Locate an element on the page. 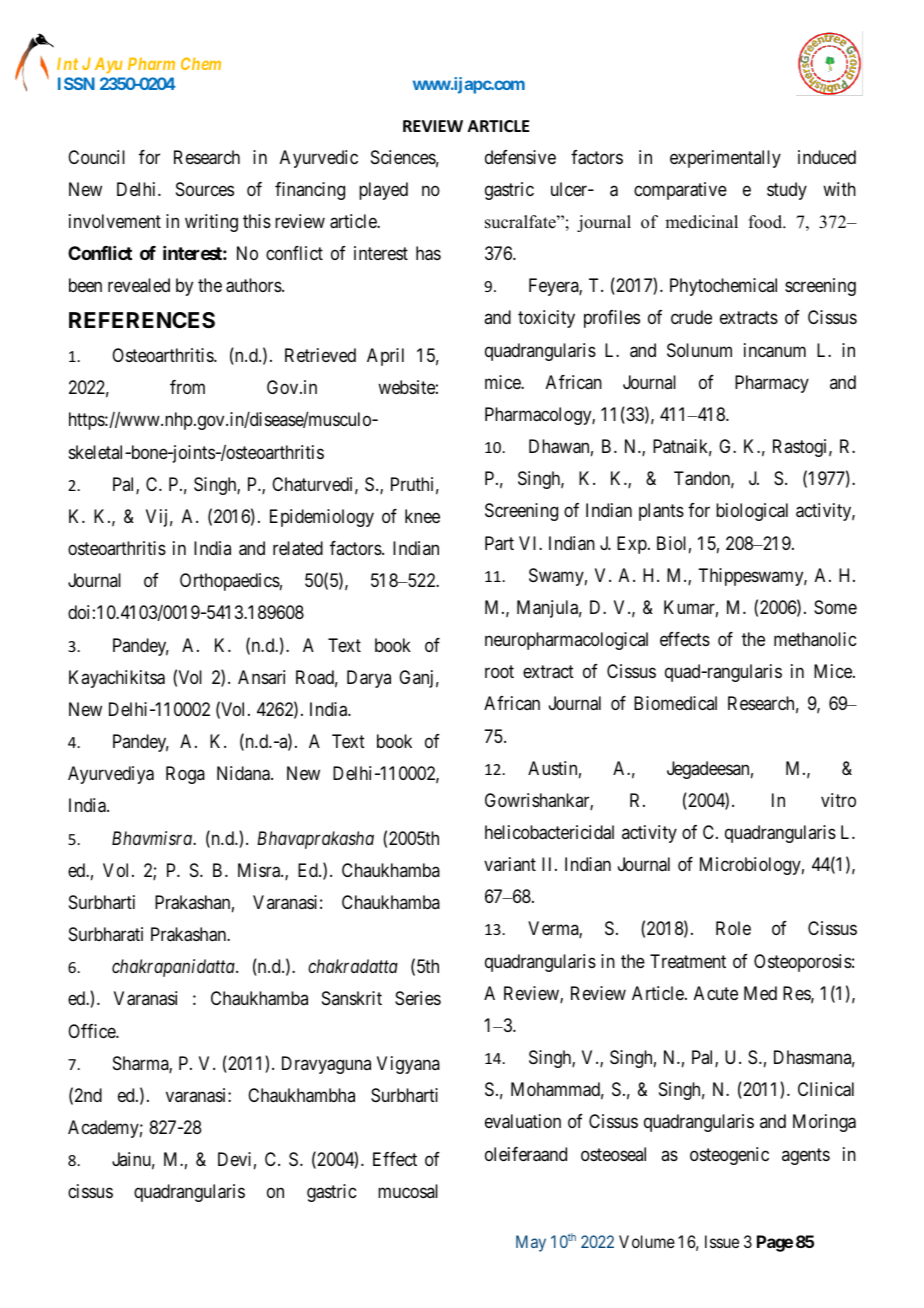  root is located at coordinates (499, 672).
